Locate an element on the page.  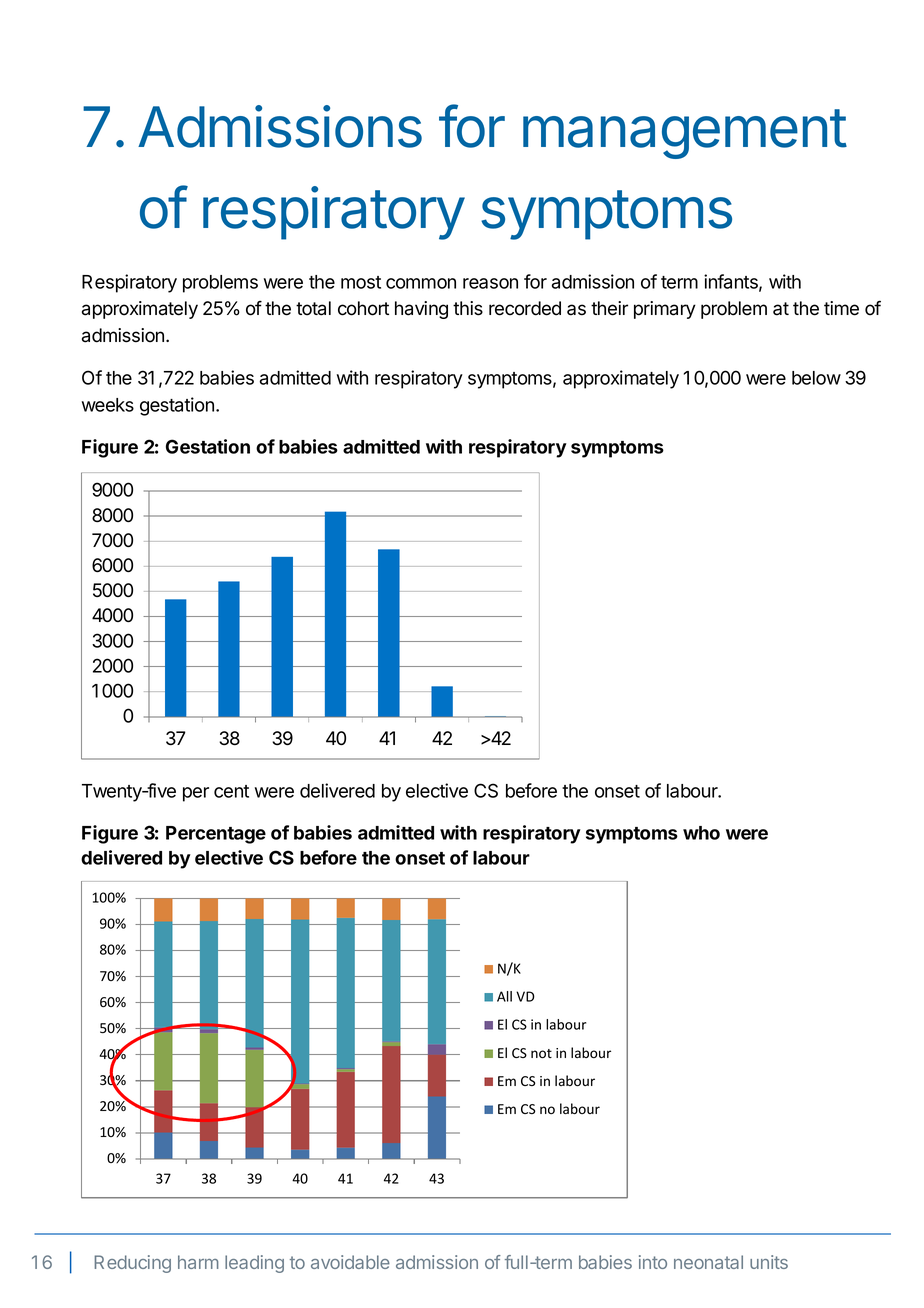
avoidable is located at coordinates (350, 1262).
